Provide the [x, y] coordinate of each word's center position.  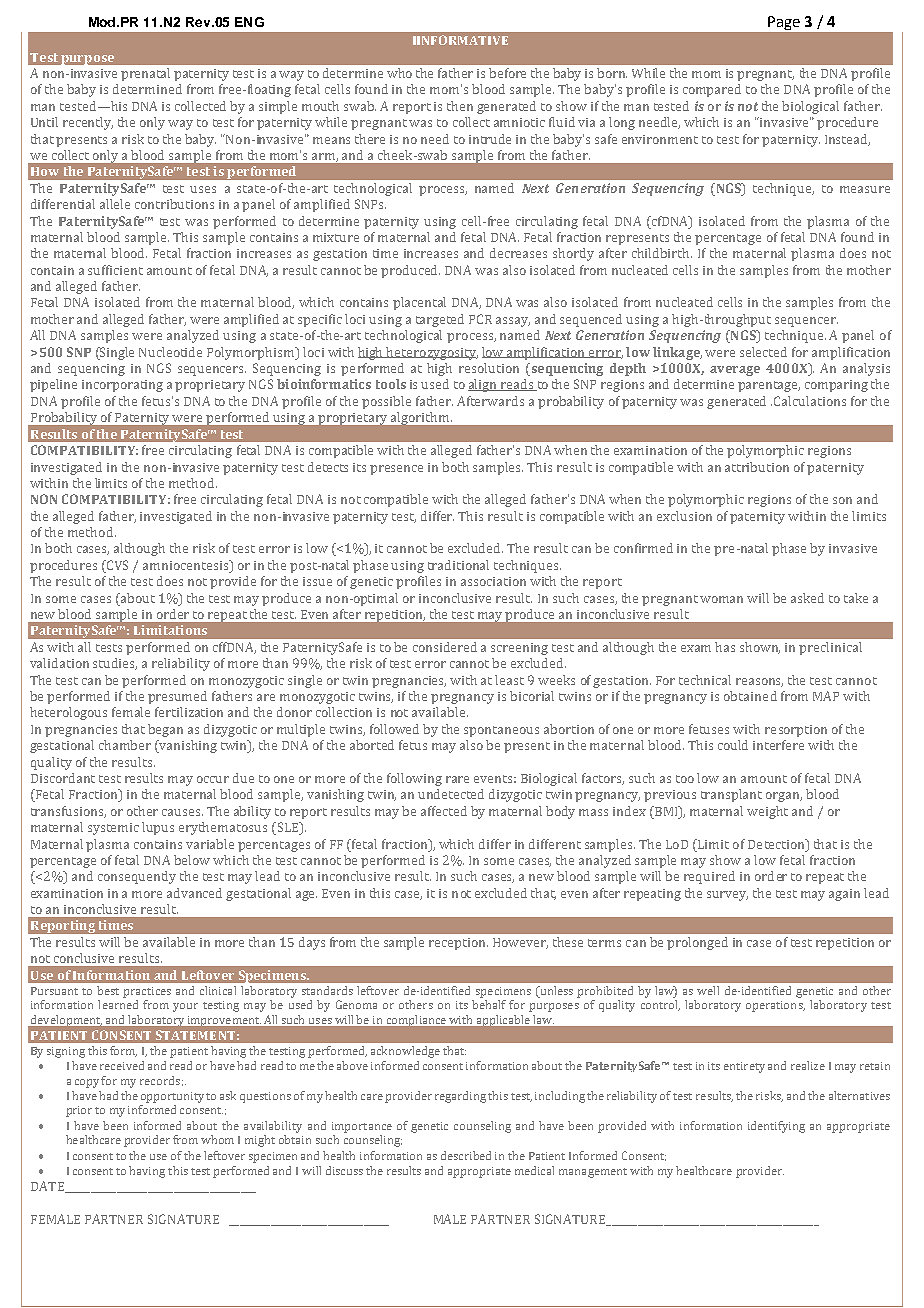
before [507, 73]
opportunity [172, 1097]
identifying [776, 1127]
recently [88, 123]
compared [712, 90]
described [466, 1155]
